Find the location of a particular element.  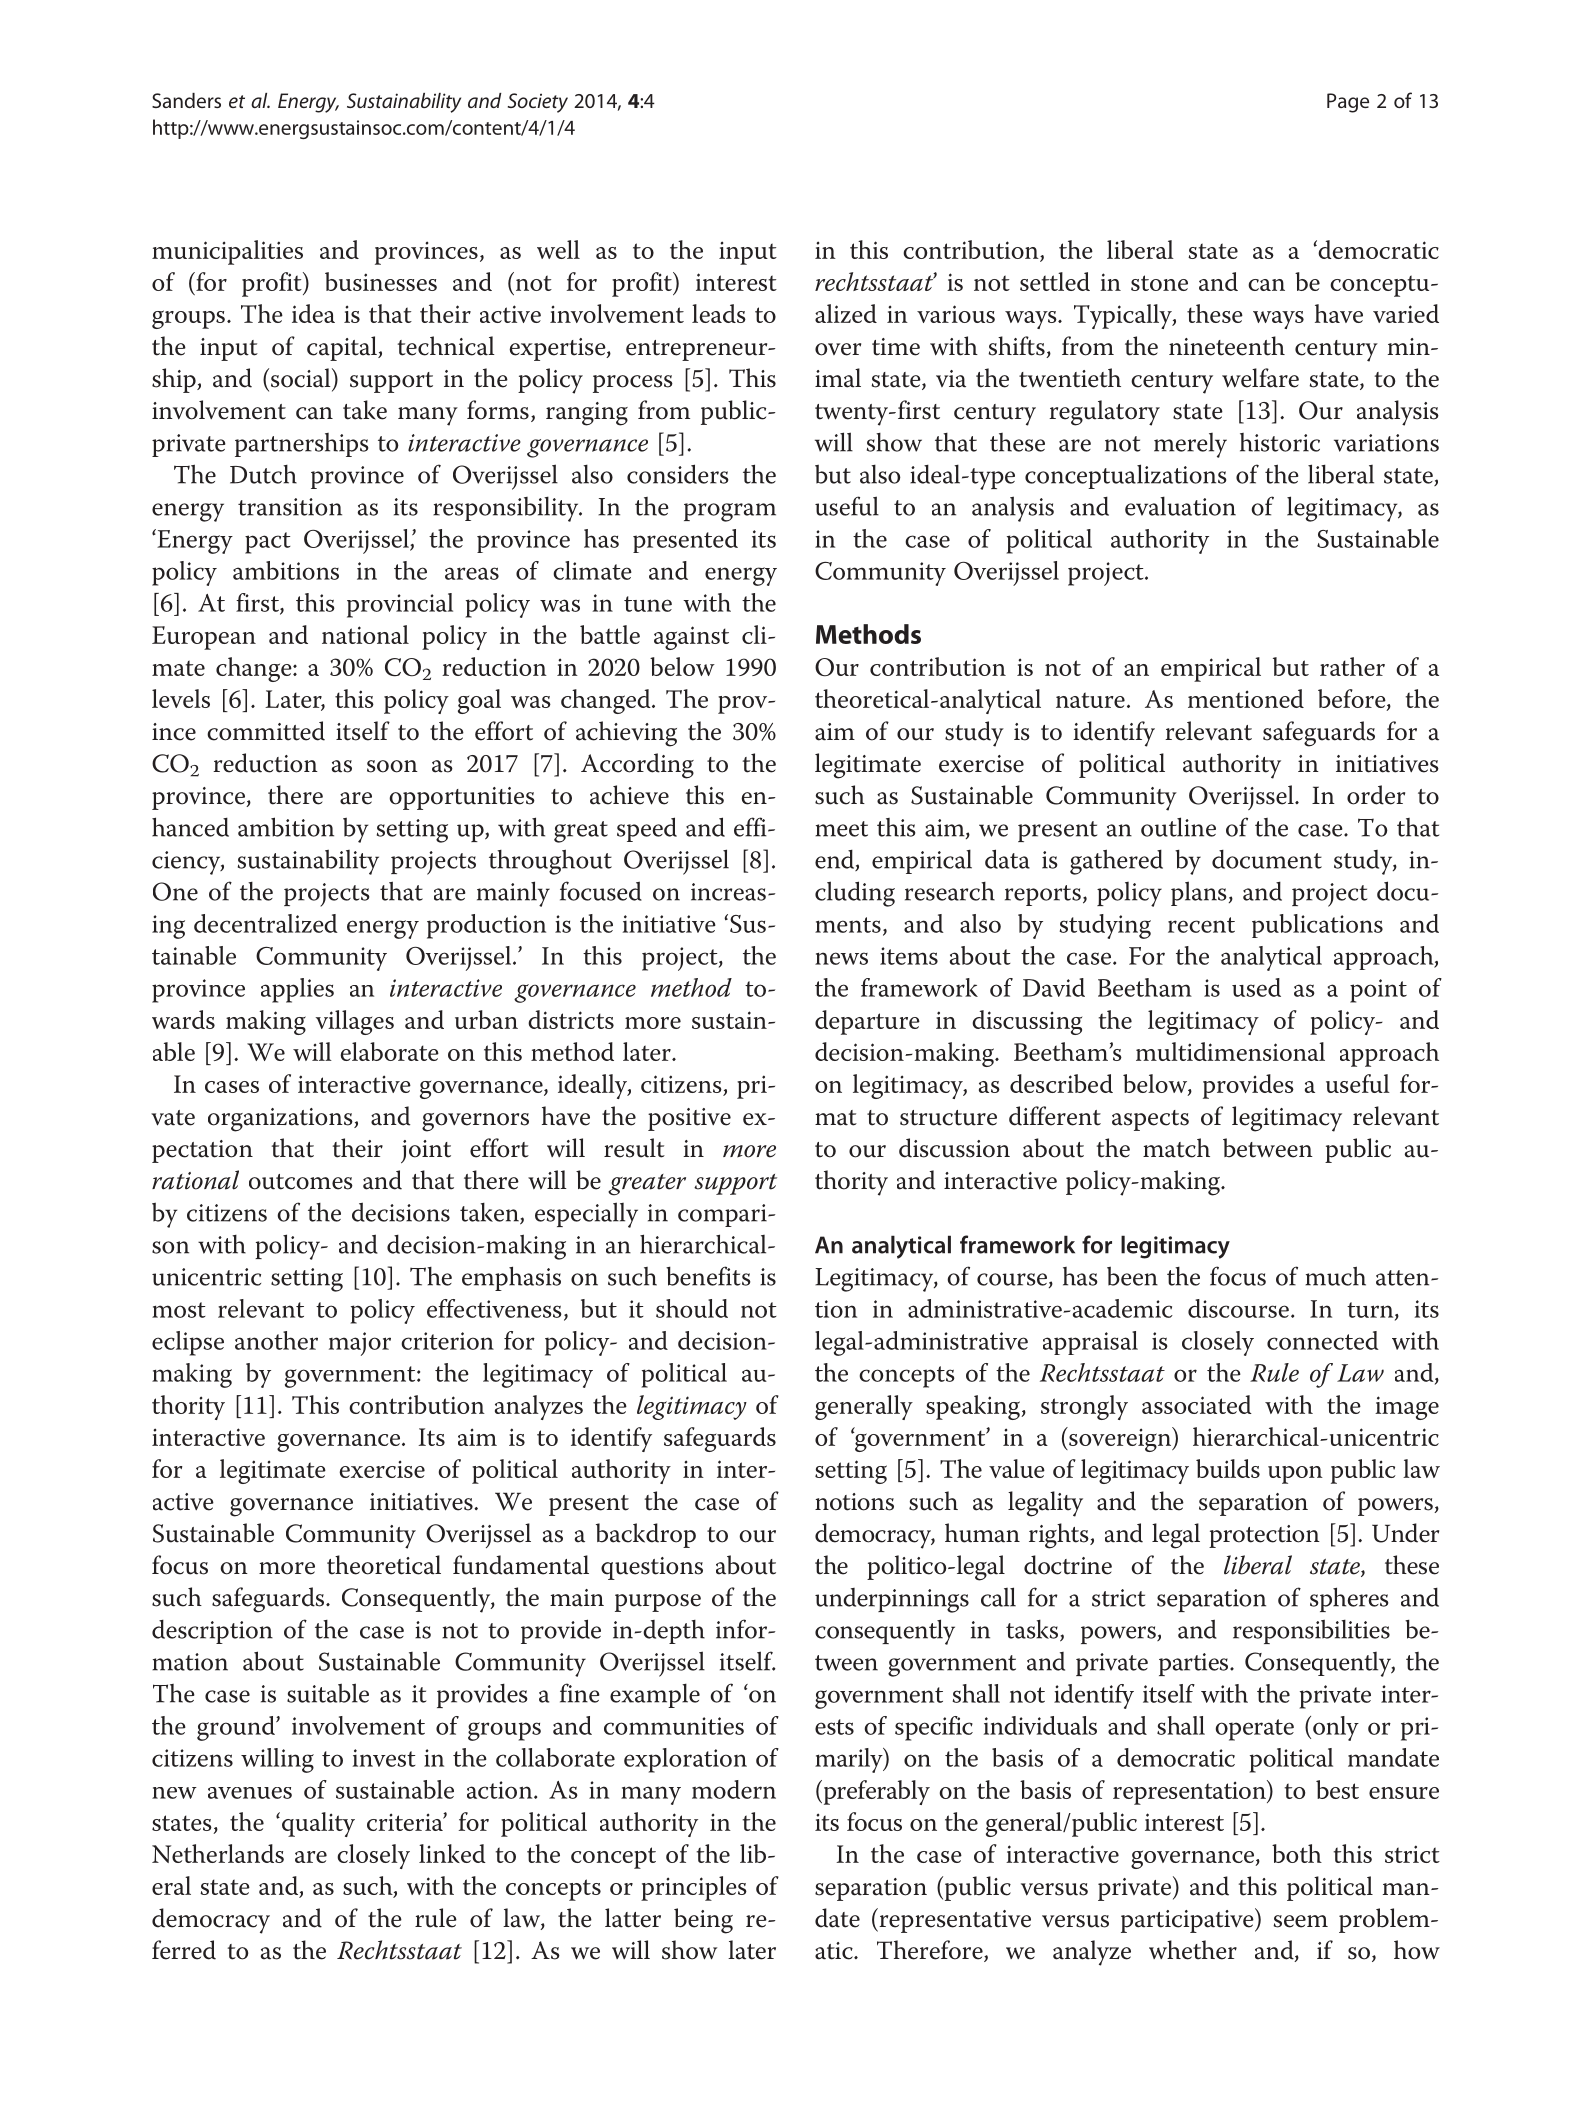

meet is located at coordinates (841, 829).
